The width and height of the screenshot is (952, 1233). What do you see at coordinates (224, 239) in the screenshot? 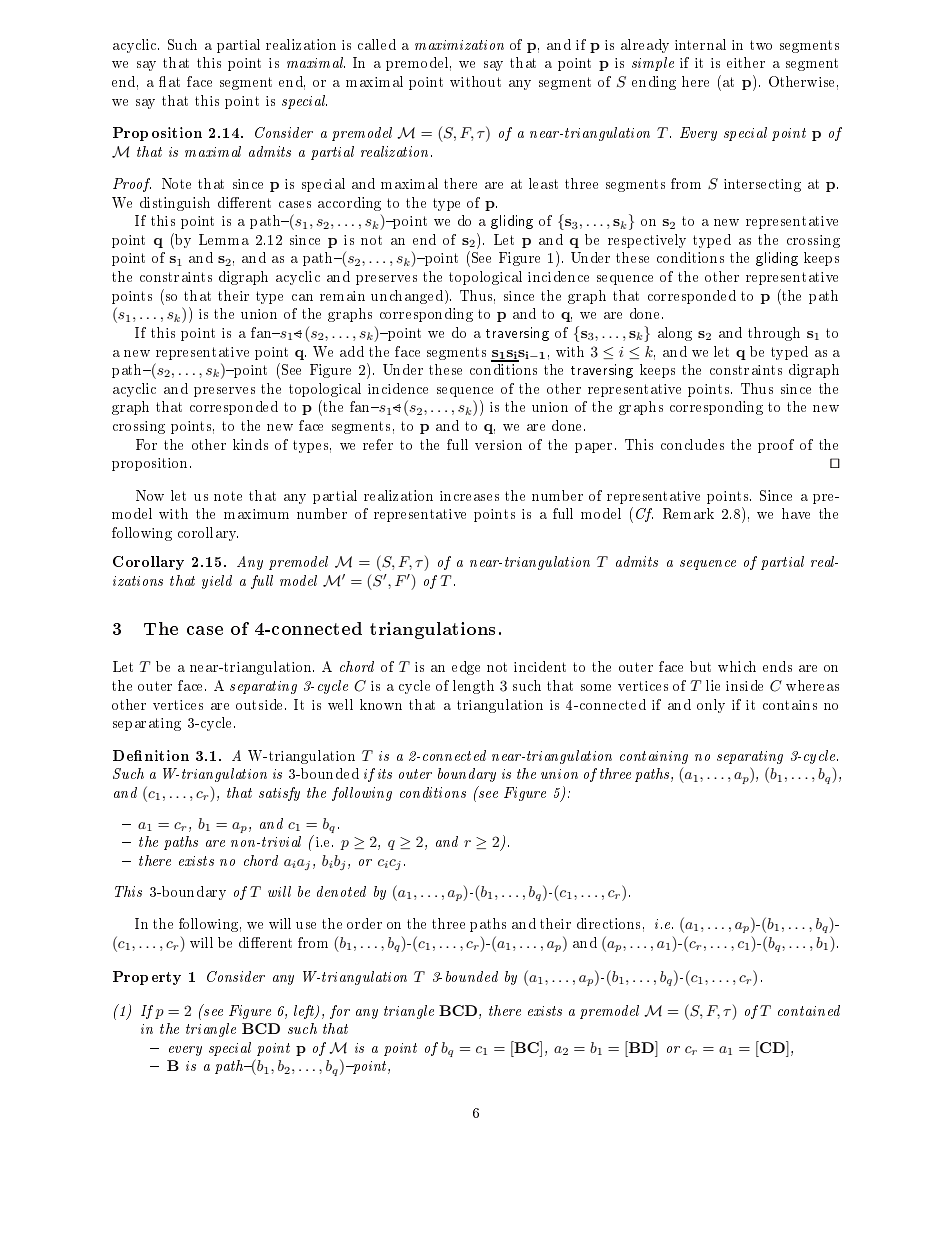
I see `Lemma` at bounding box center [224, 239].
